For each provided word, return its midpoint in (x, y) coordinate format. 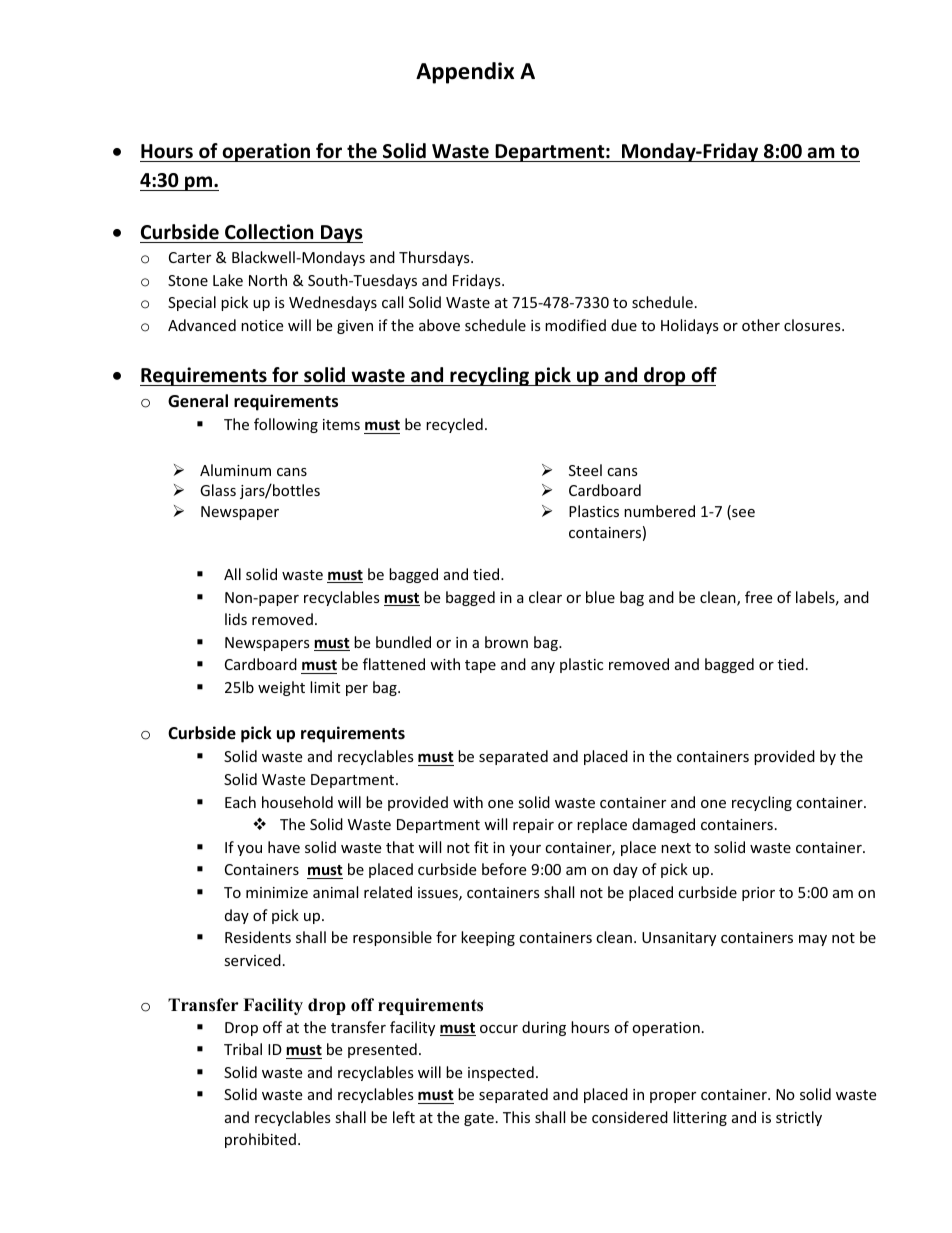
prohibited (260, 1140)
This (516, 1117)
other (761, 325)
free (758, 597)
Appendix (465, 73)
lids (236, 619)
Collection (269, 232)
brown (506, 642)
